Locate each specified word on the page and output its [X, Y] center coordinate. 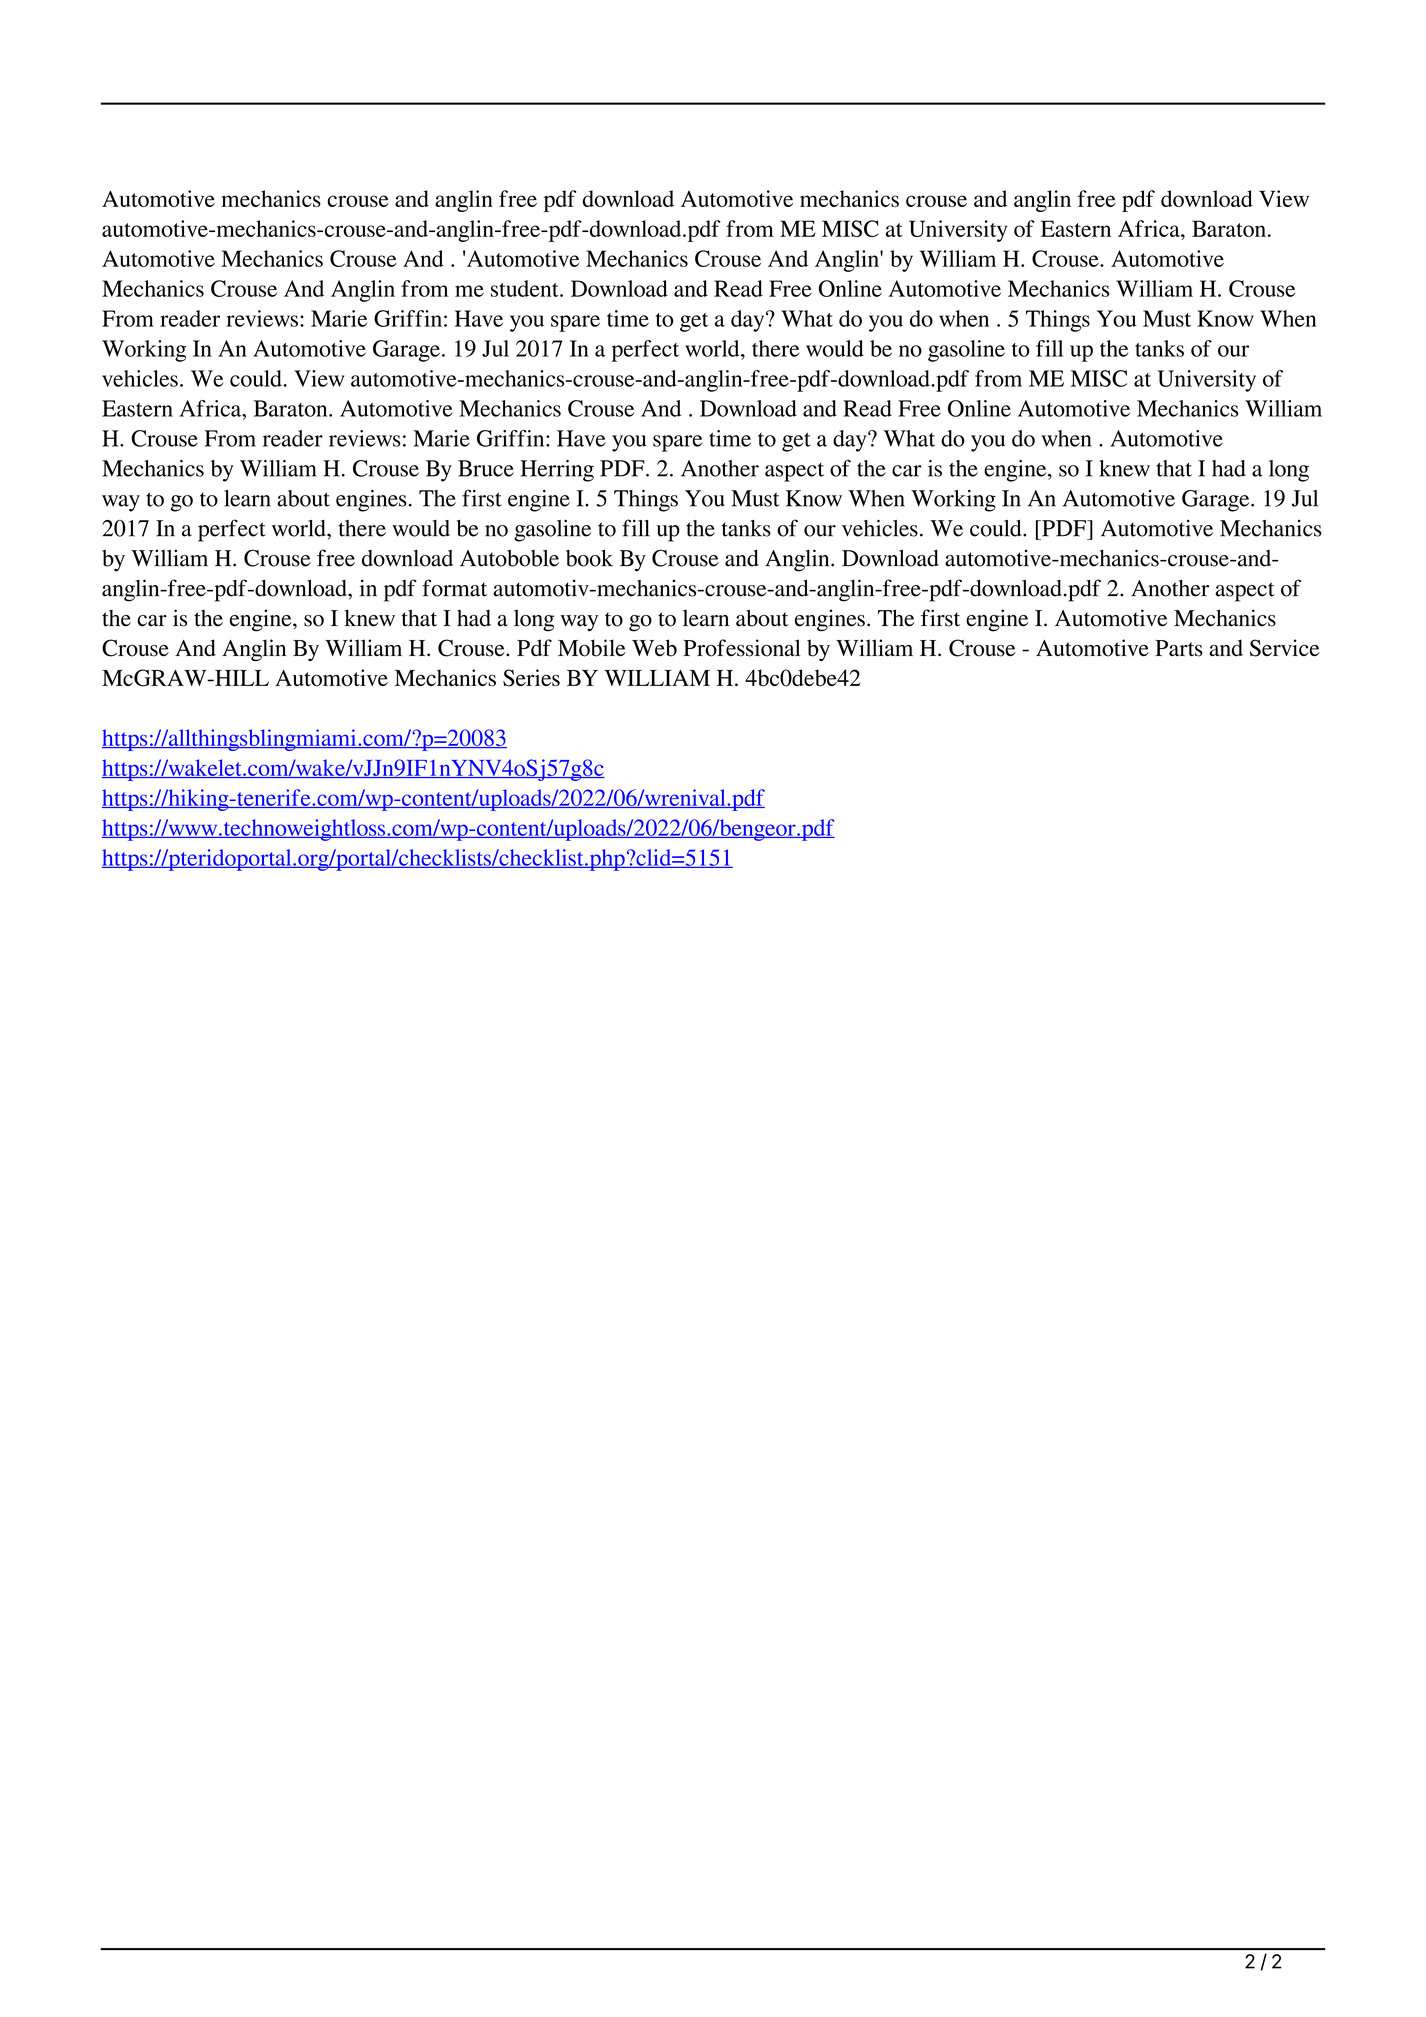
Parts [1179, 648]
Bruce [486, 468]
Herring [557, 471]
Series [531, 678]
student [526, 288]
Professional [742, 648]
